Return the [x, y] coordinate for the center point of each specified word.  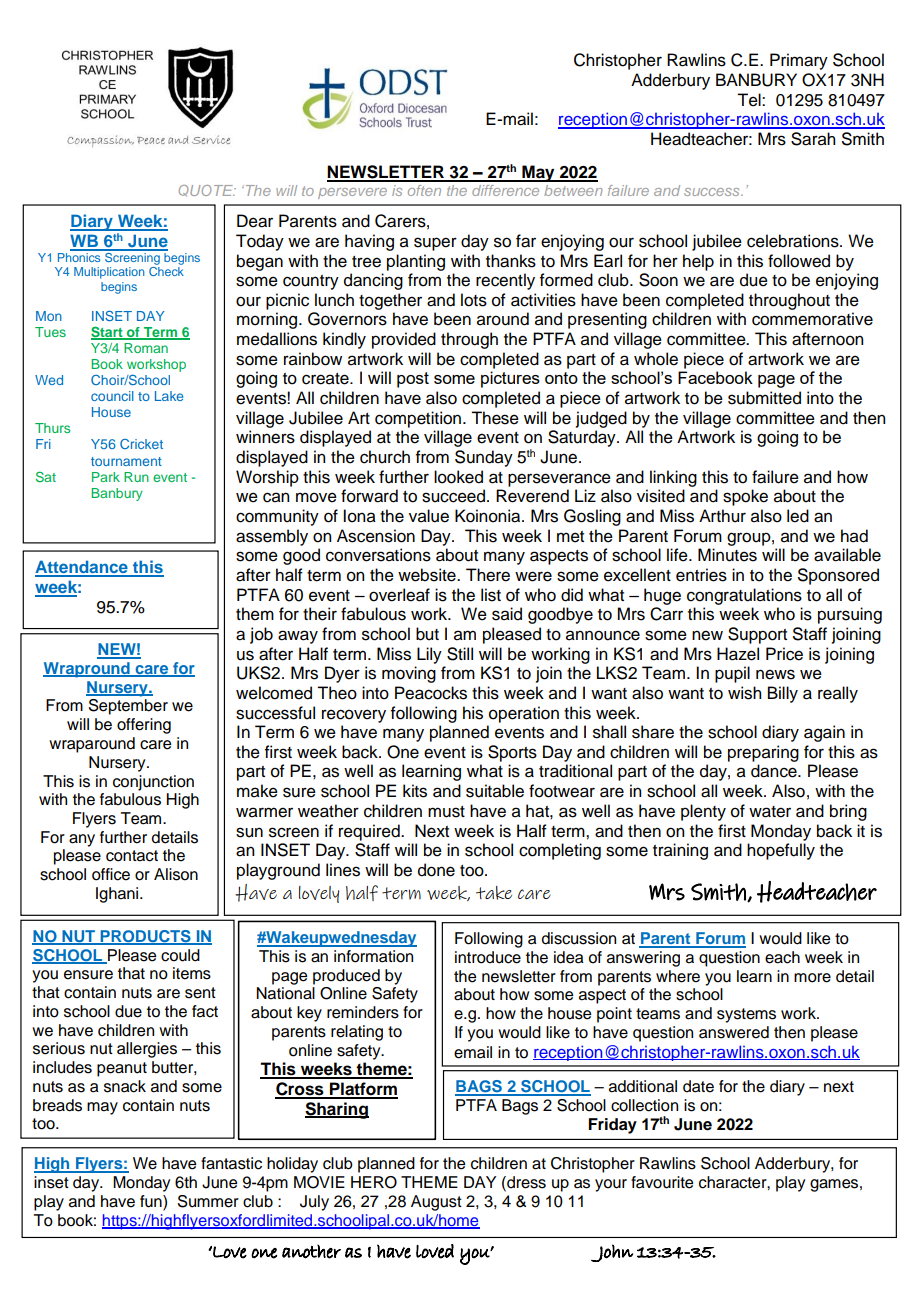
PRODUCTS [145, 937]
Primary [799, 61]
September [128, 707]
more [812, 978]
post [413, 380]
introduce [488, 957]
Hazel [738, 654]
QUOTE [207, 190]
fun [152, 1201]
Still [460, 654]
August [436, 1203]
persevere [352, 193]
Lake [169, 396]
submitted [764, 398]
